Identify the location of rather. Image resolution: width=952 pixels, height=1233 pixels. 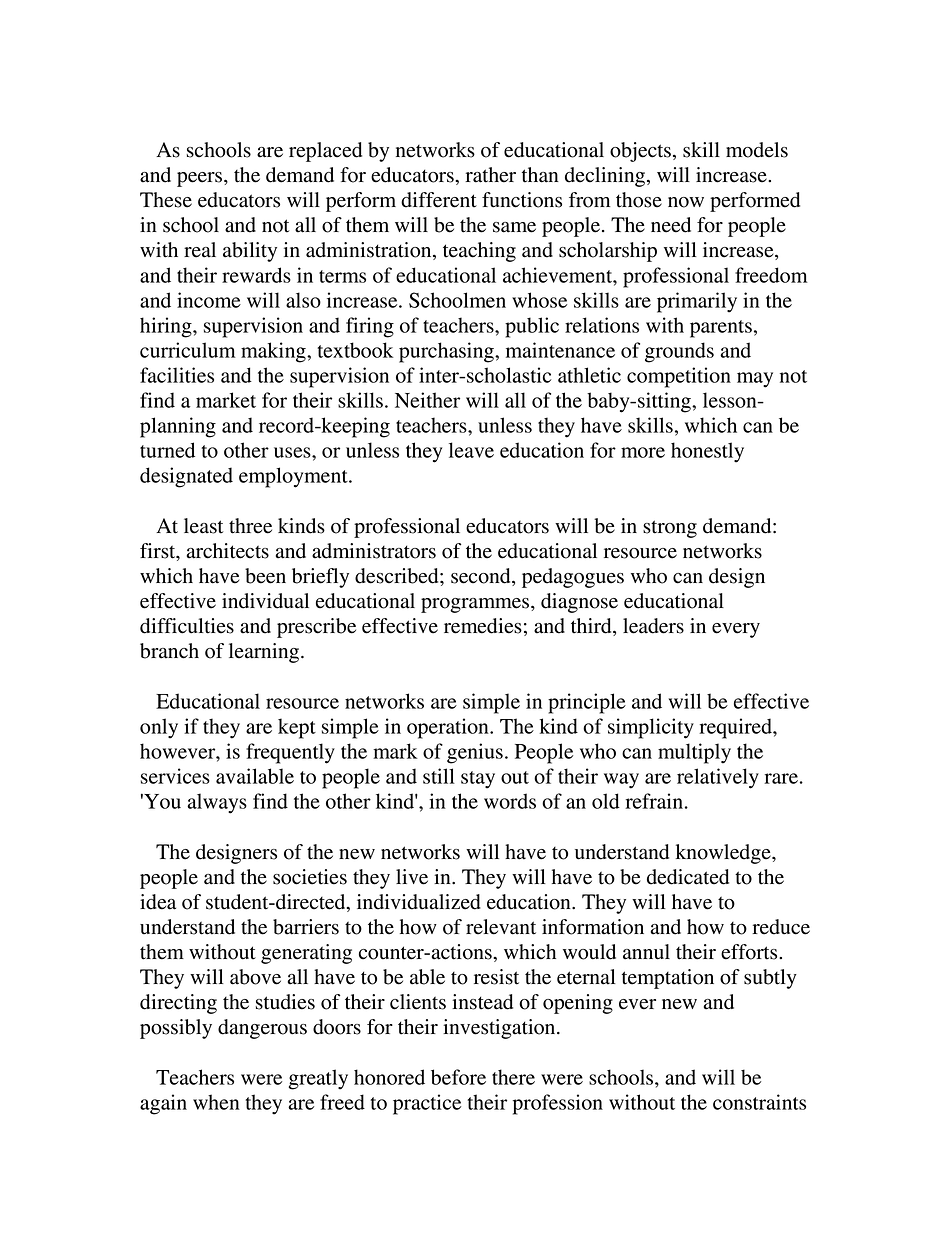
(490, 175).
